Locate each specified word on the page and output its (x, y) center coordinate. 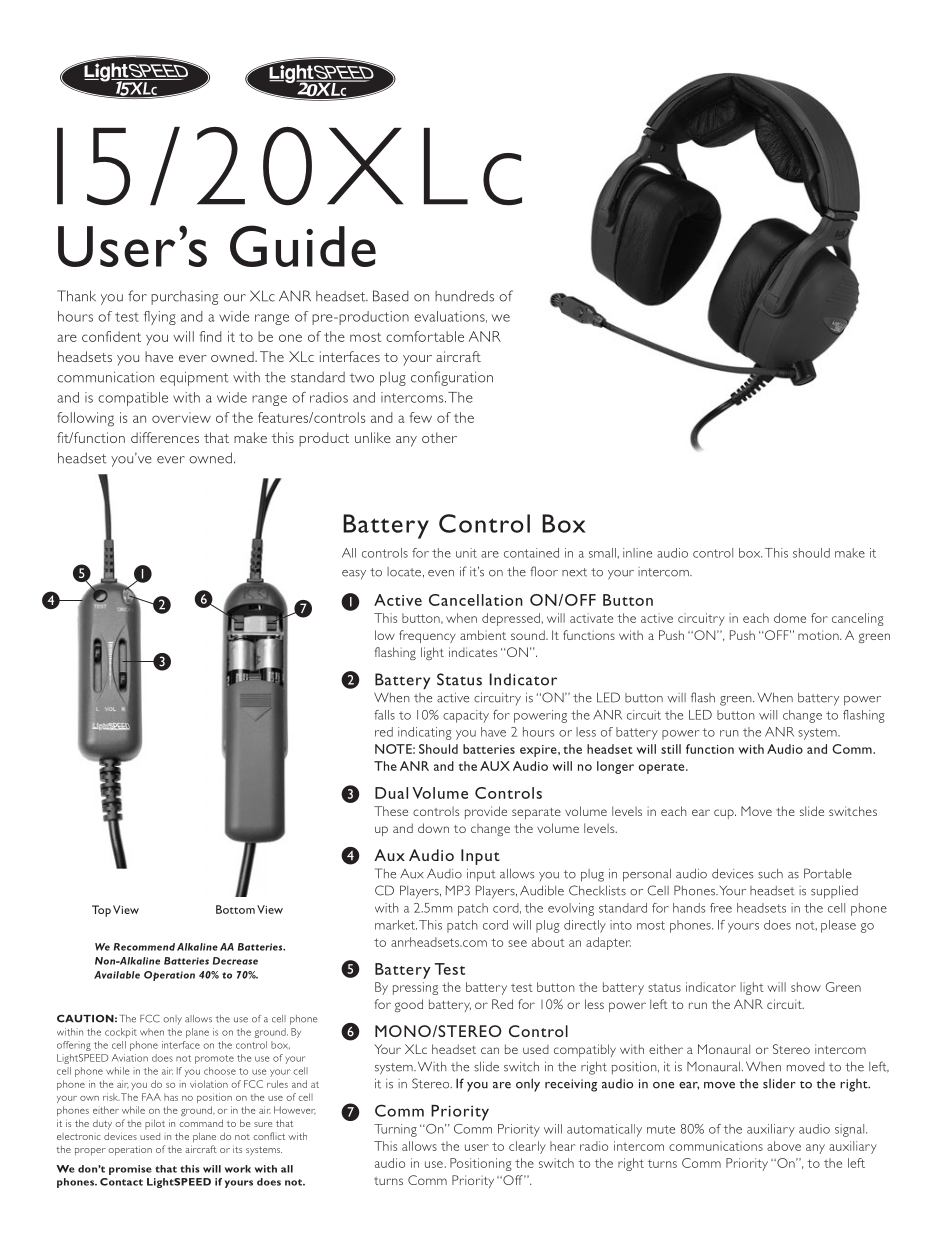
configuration (452, 378)
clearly (527, 1147)
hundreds (464, 296)
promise (130, 1170)
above (784, 1146)
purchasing (184, 298)
